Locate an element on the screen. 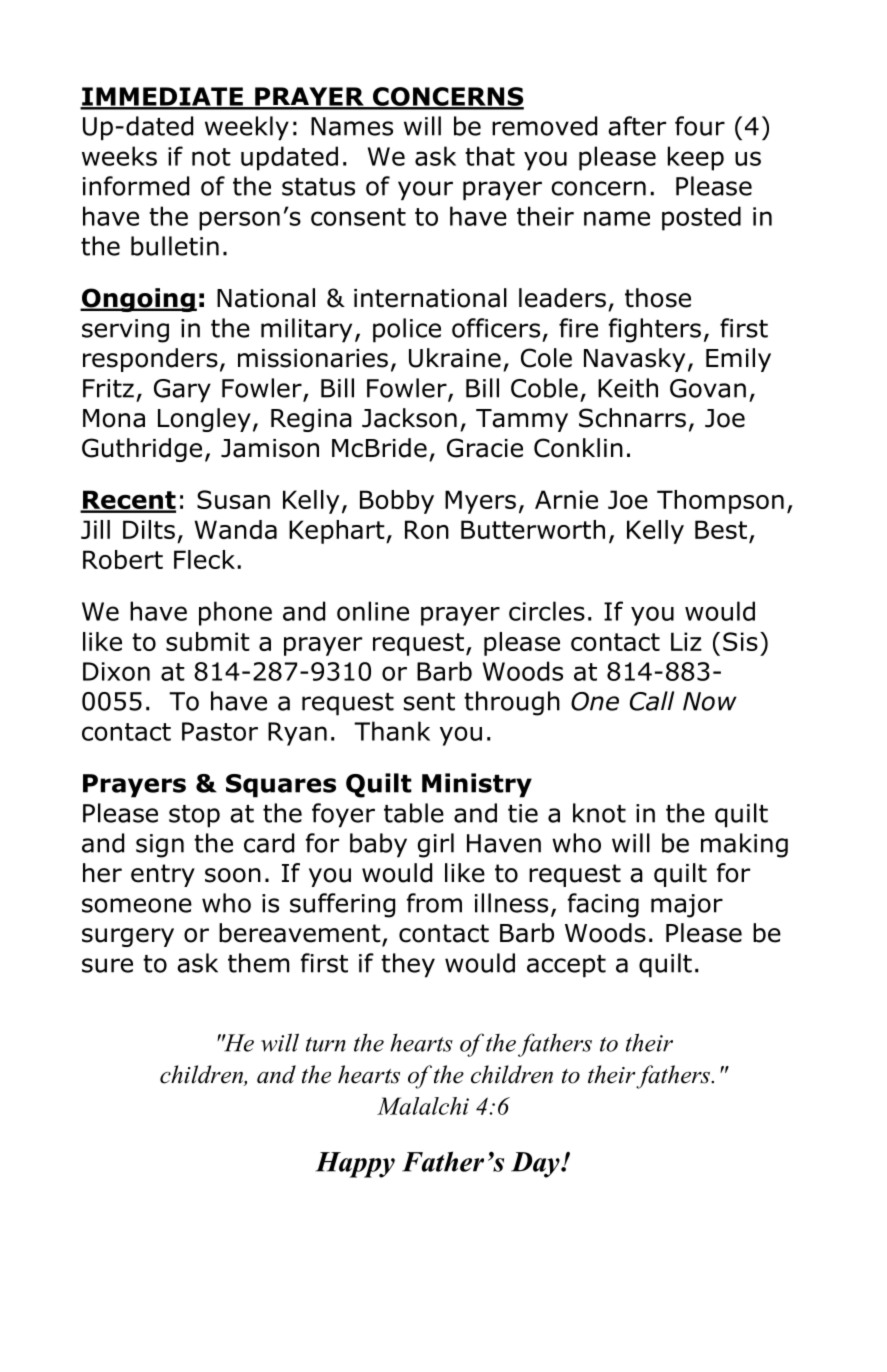 This screenshot has width=887, height=1372. accept is located at coordinates (566, 966).
